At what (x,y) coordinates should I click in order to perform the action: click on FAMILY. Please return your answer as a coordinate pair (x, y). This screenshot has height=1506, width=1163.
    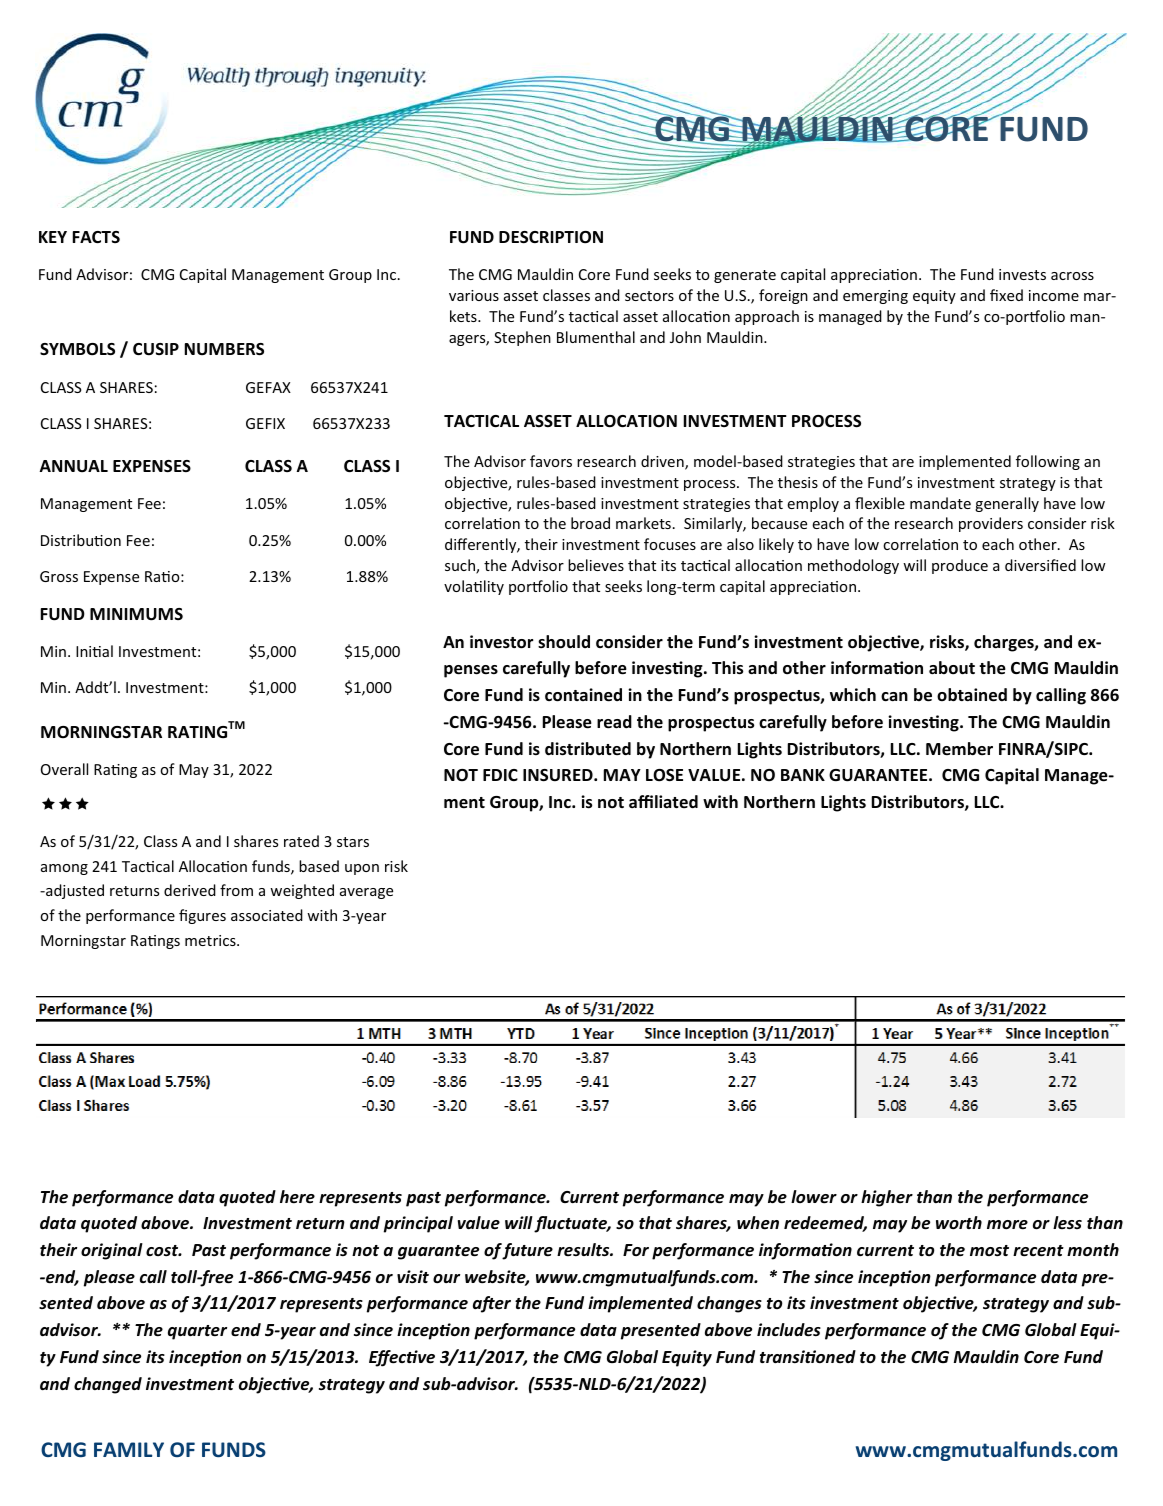
    Looking at the image, I should click on (129, 1449).
